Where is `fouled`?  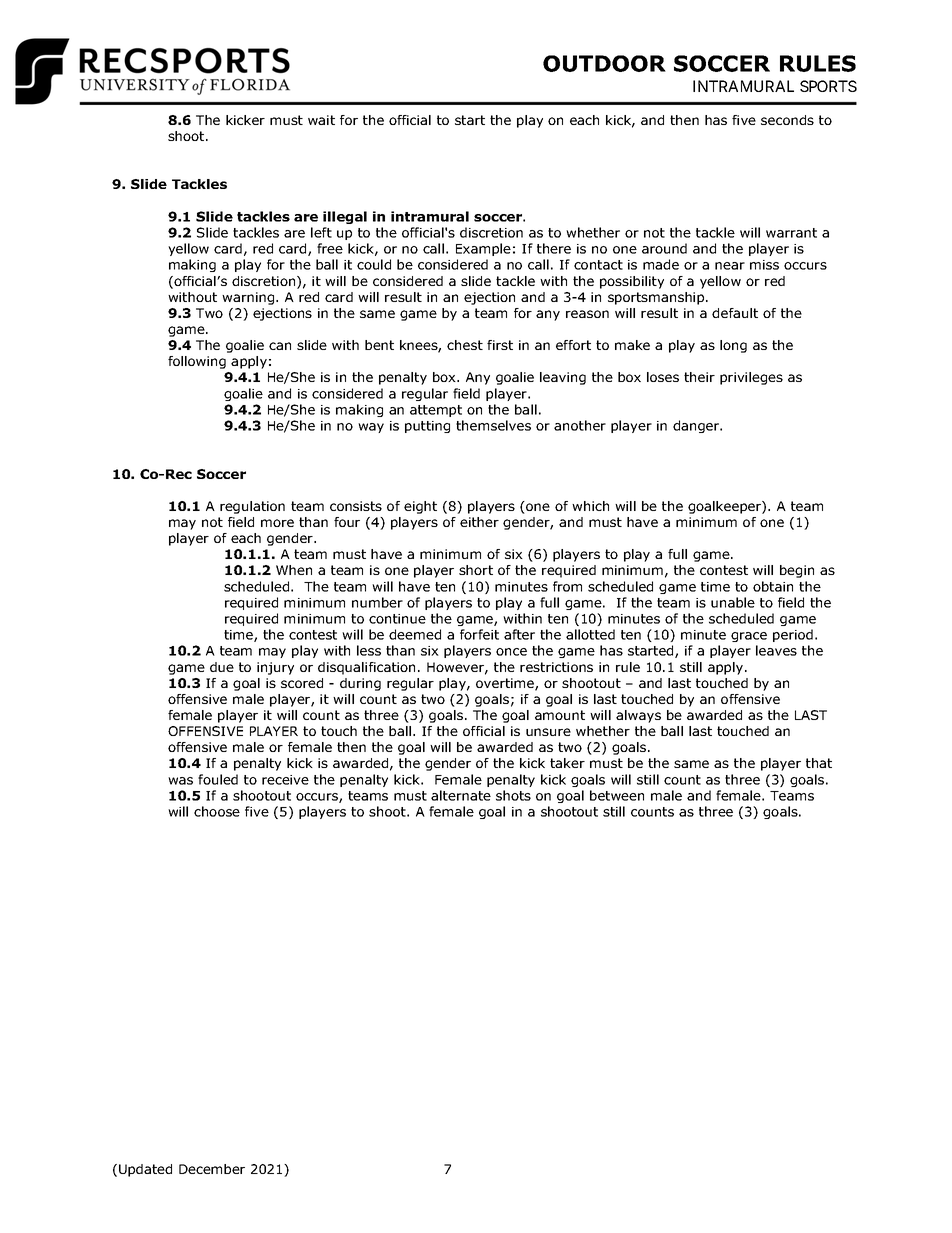
fouled is located at coordinates (218, 779).
